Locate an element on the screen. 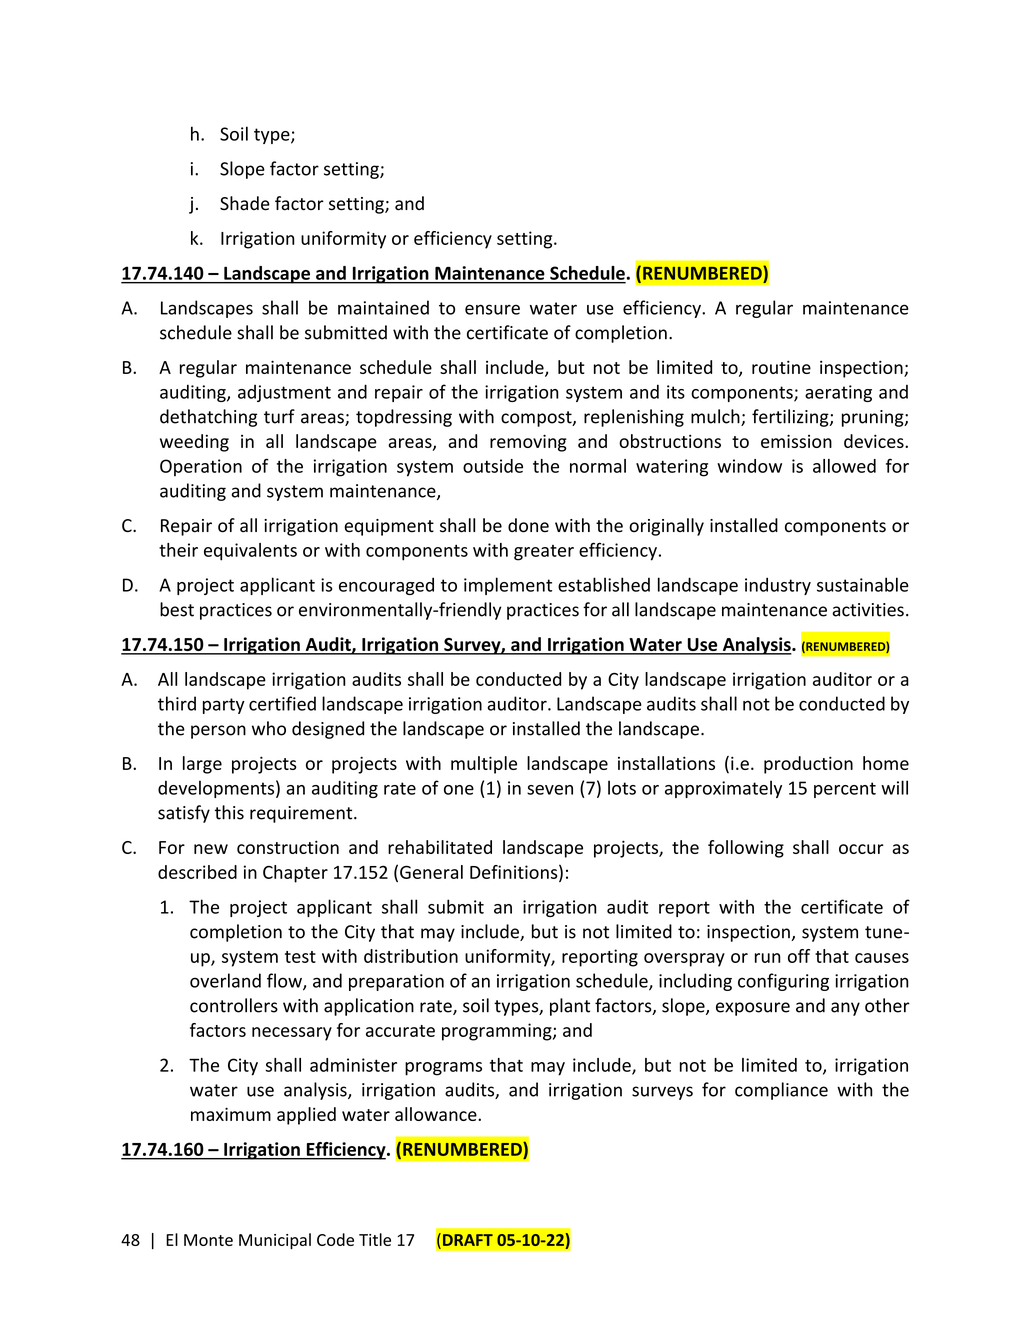 The height and width of the screenshot is (1334, 1031). industry is located at coordinates (778, 586).
